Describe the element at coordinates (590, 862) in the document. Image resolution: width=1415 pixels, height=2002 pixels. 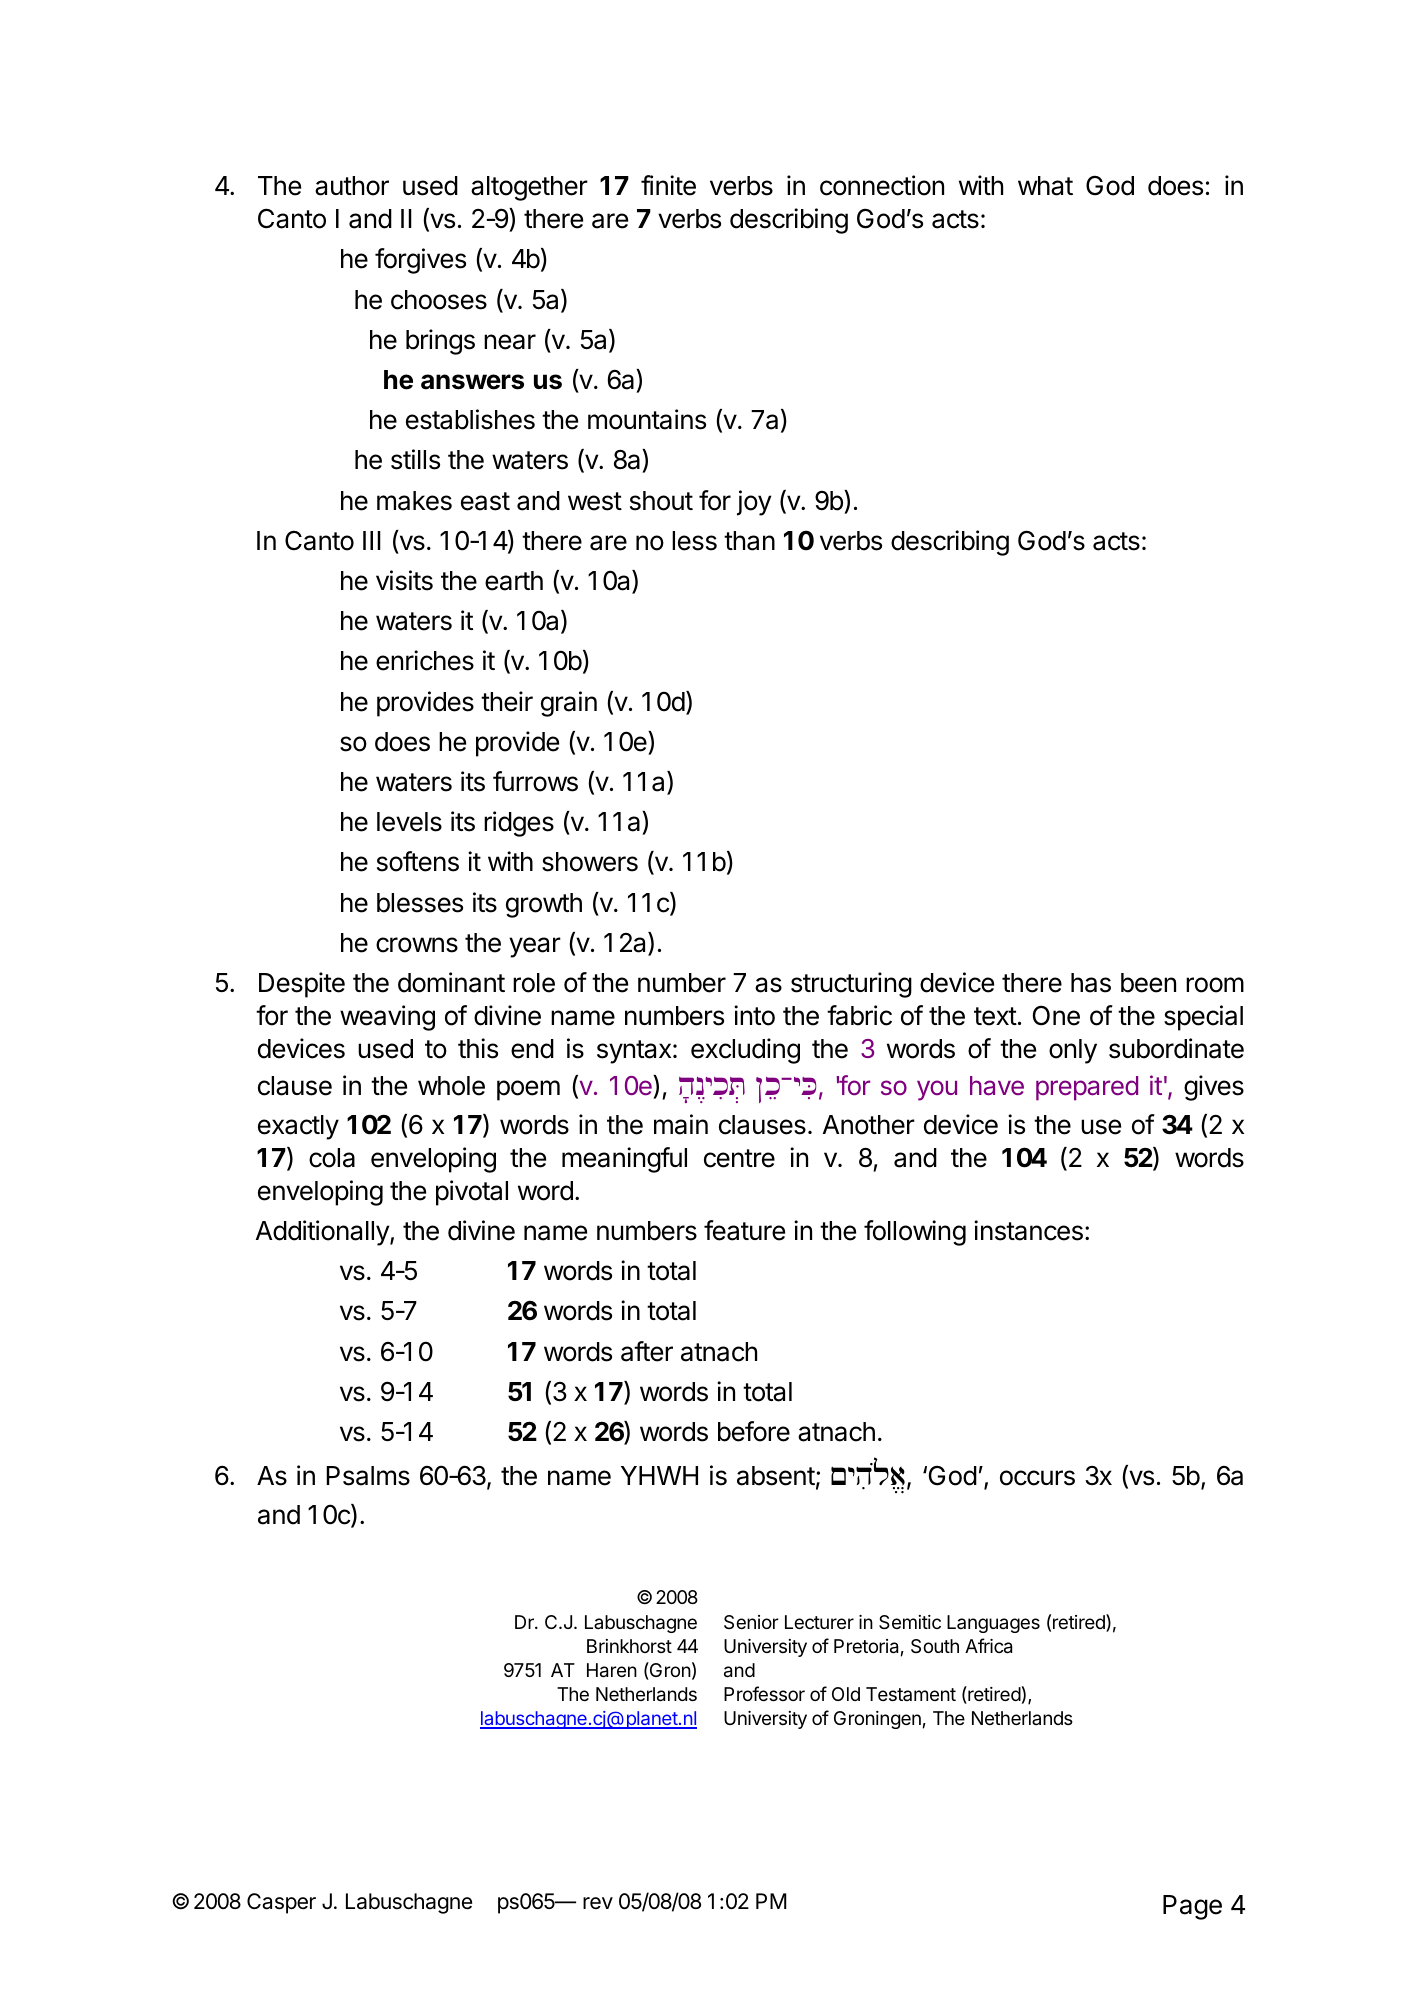
I see `showers` at that location.
